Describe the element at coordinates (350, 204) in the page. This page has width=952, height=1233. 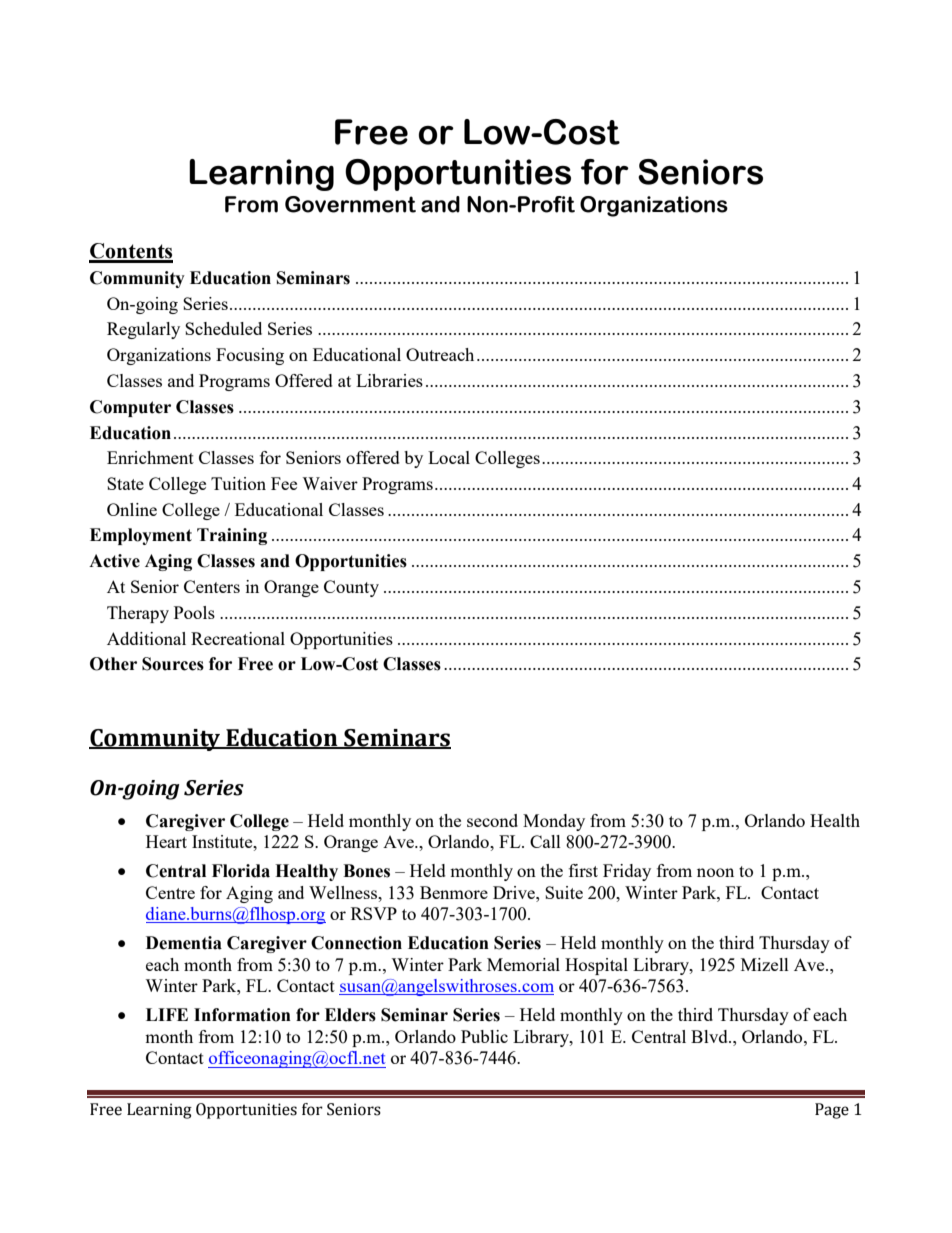
I see `Government` at that location.
